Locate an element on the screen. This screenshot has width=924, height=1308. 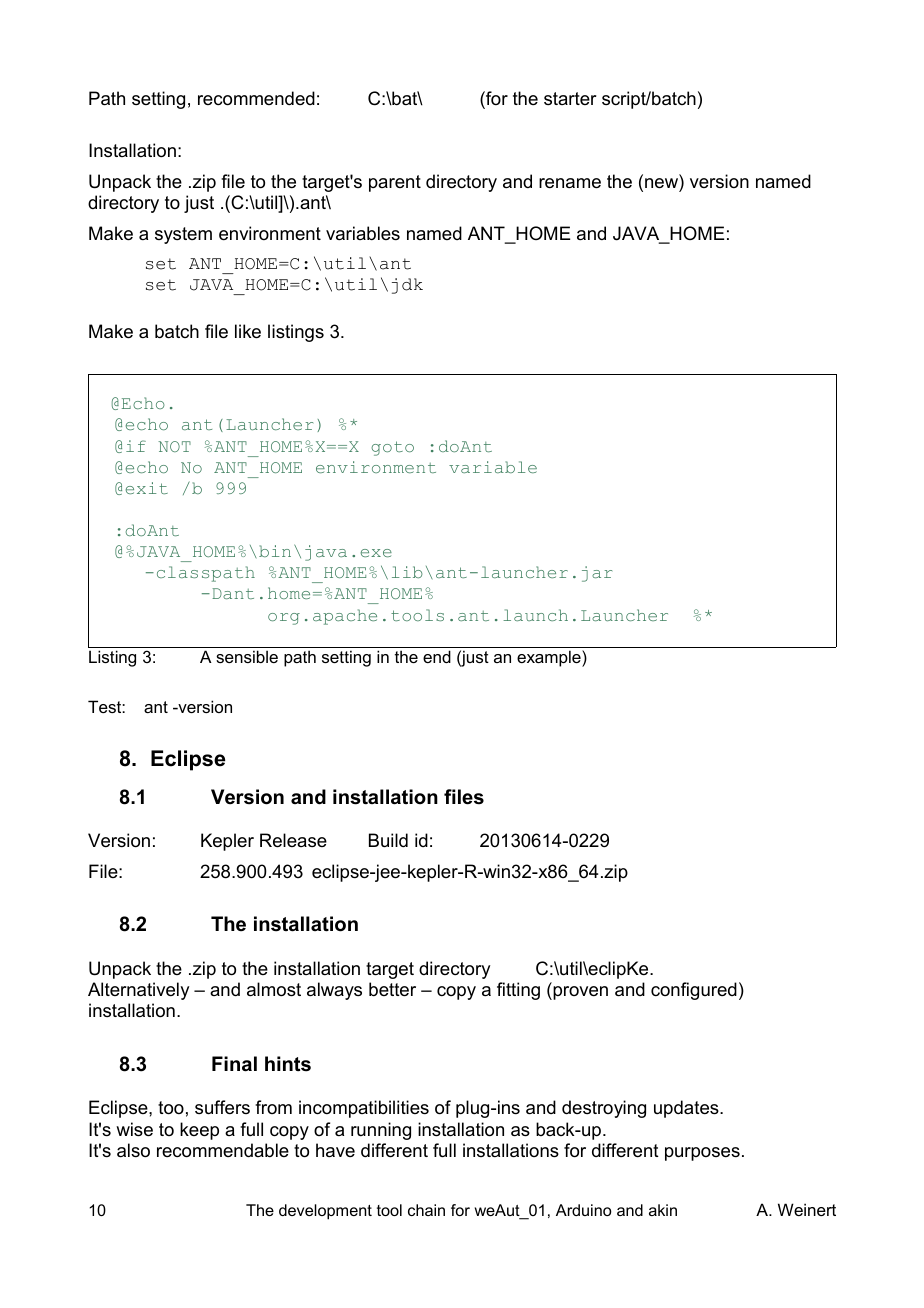
proven is located at coordinates (579, 993).
